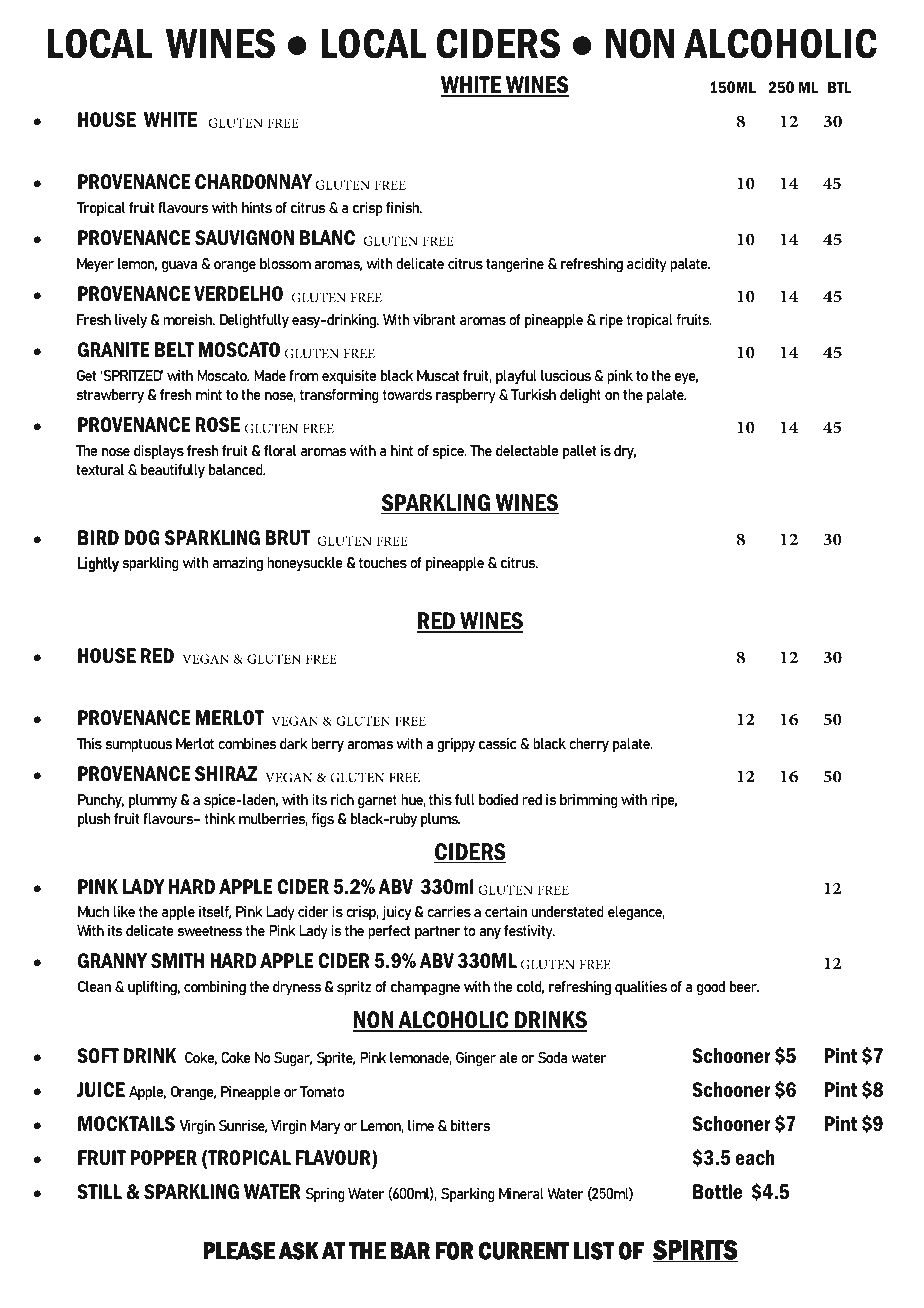 The height and width of the screenshot is (1308, 924). I want to click on sumptuous, so click(139, 745).
